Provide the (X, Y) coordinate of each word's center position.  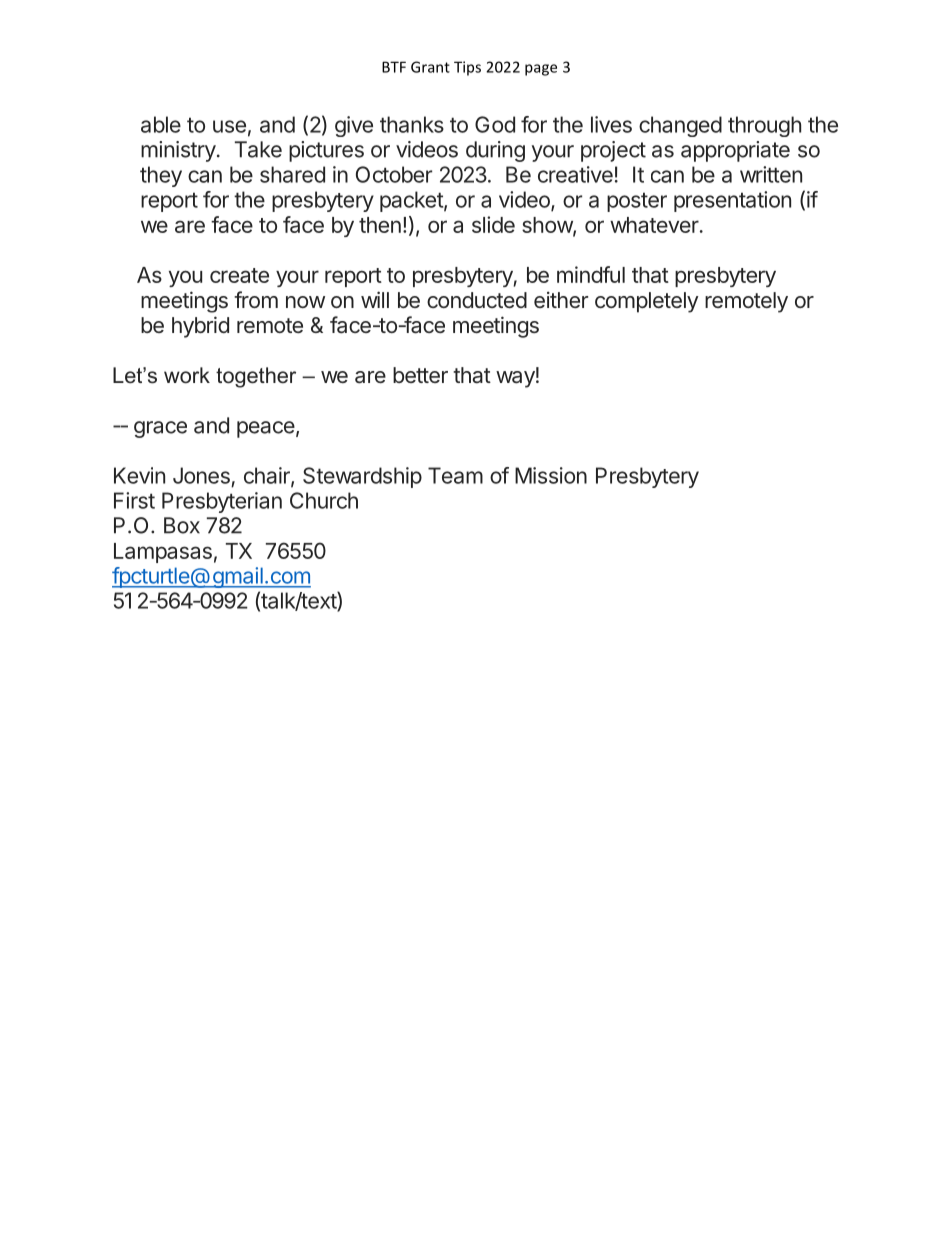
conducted (477, 300)
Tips (467, 68)
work (187, 375)
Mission (551, 475)
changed (680, 126)
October (394, 174)
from (256, 299)
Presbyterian (222, 502)
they (161, 176)
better (420, 375)
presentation (732, 201)
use (229, 126)
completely (647, 302)
